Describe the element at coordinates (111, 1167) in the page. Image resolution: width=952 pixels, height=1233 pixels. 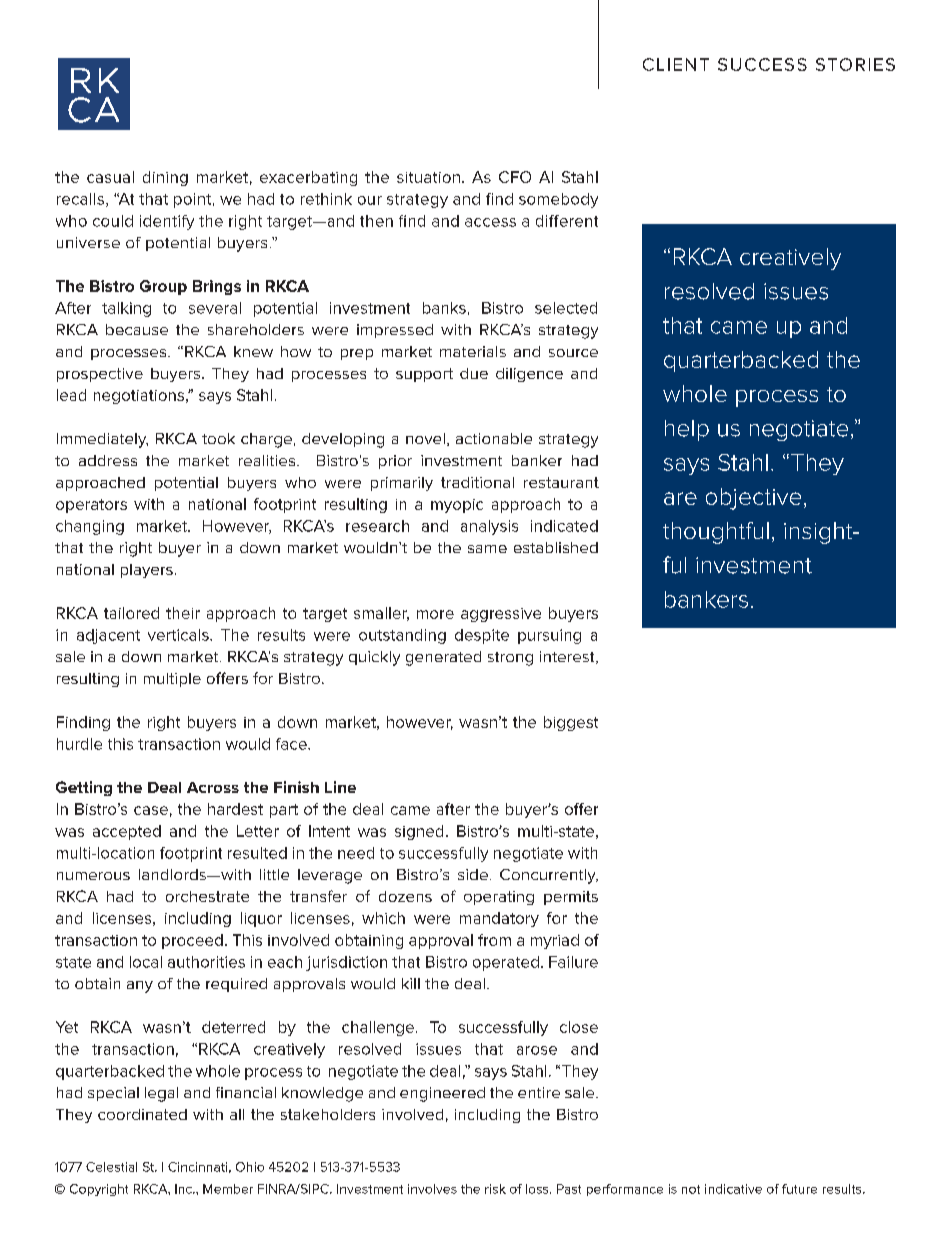
I see `Celestial` at that location.
